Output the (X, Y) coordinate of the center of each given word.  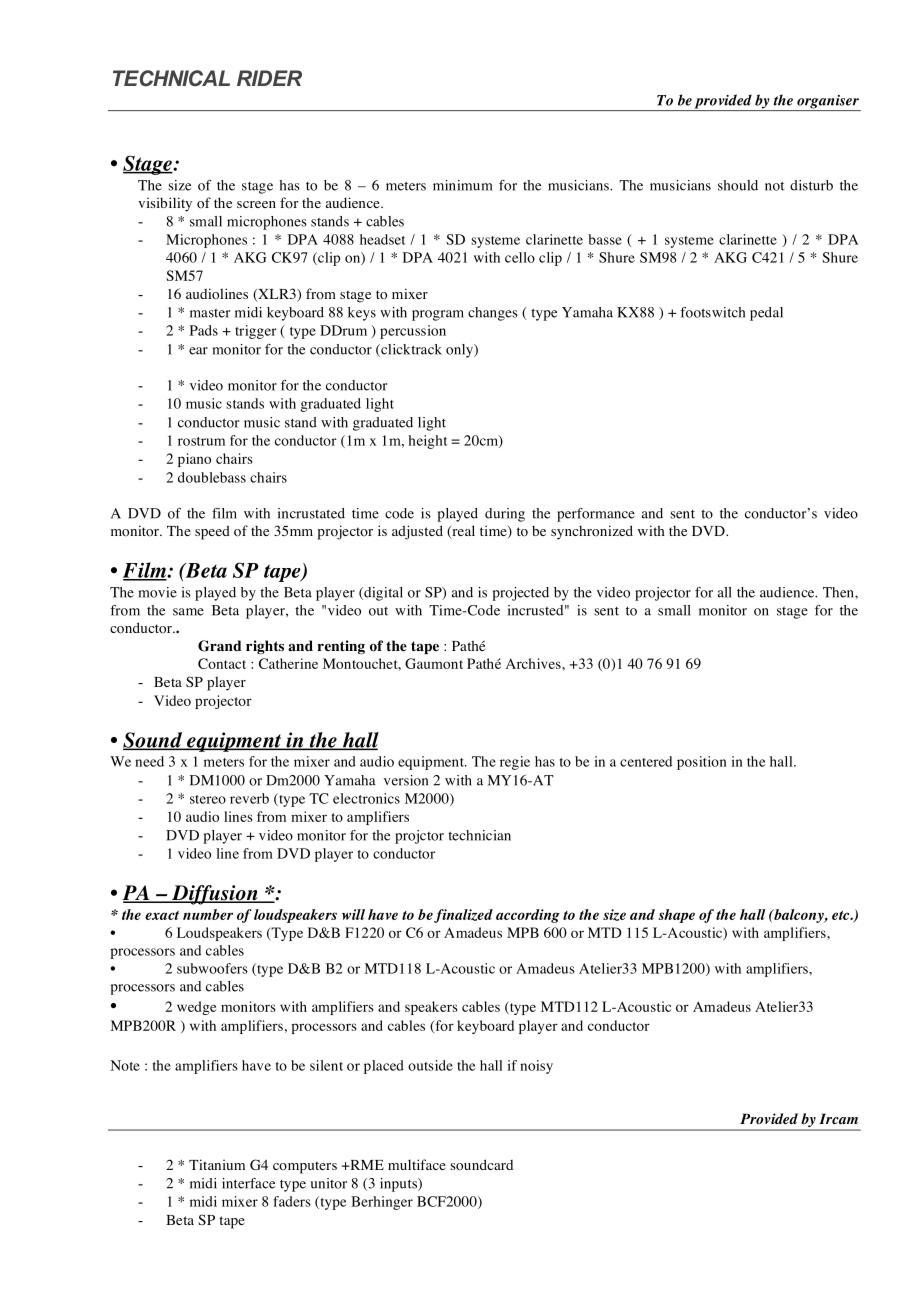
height (427, 442)
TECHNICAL (171, 78)
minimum (463, 185)
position (701, 763)
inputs (399, 1185)
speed (212, 532)
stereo (208, 799)
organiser (828, 103)
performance (596, 515)
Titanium (217, 1164)
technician (479, 835)
